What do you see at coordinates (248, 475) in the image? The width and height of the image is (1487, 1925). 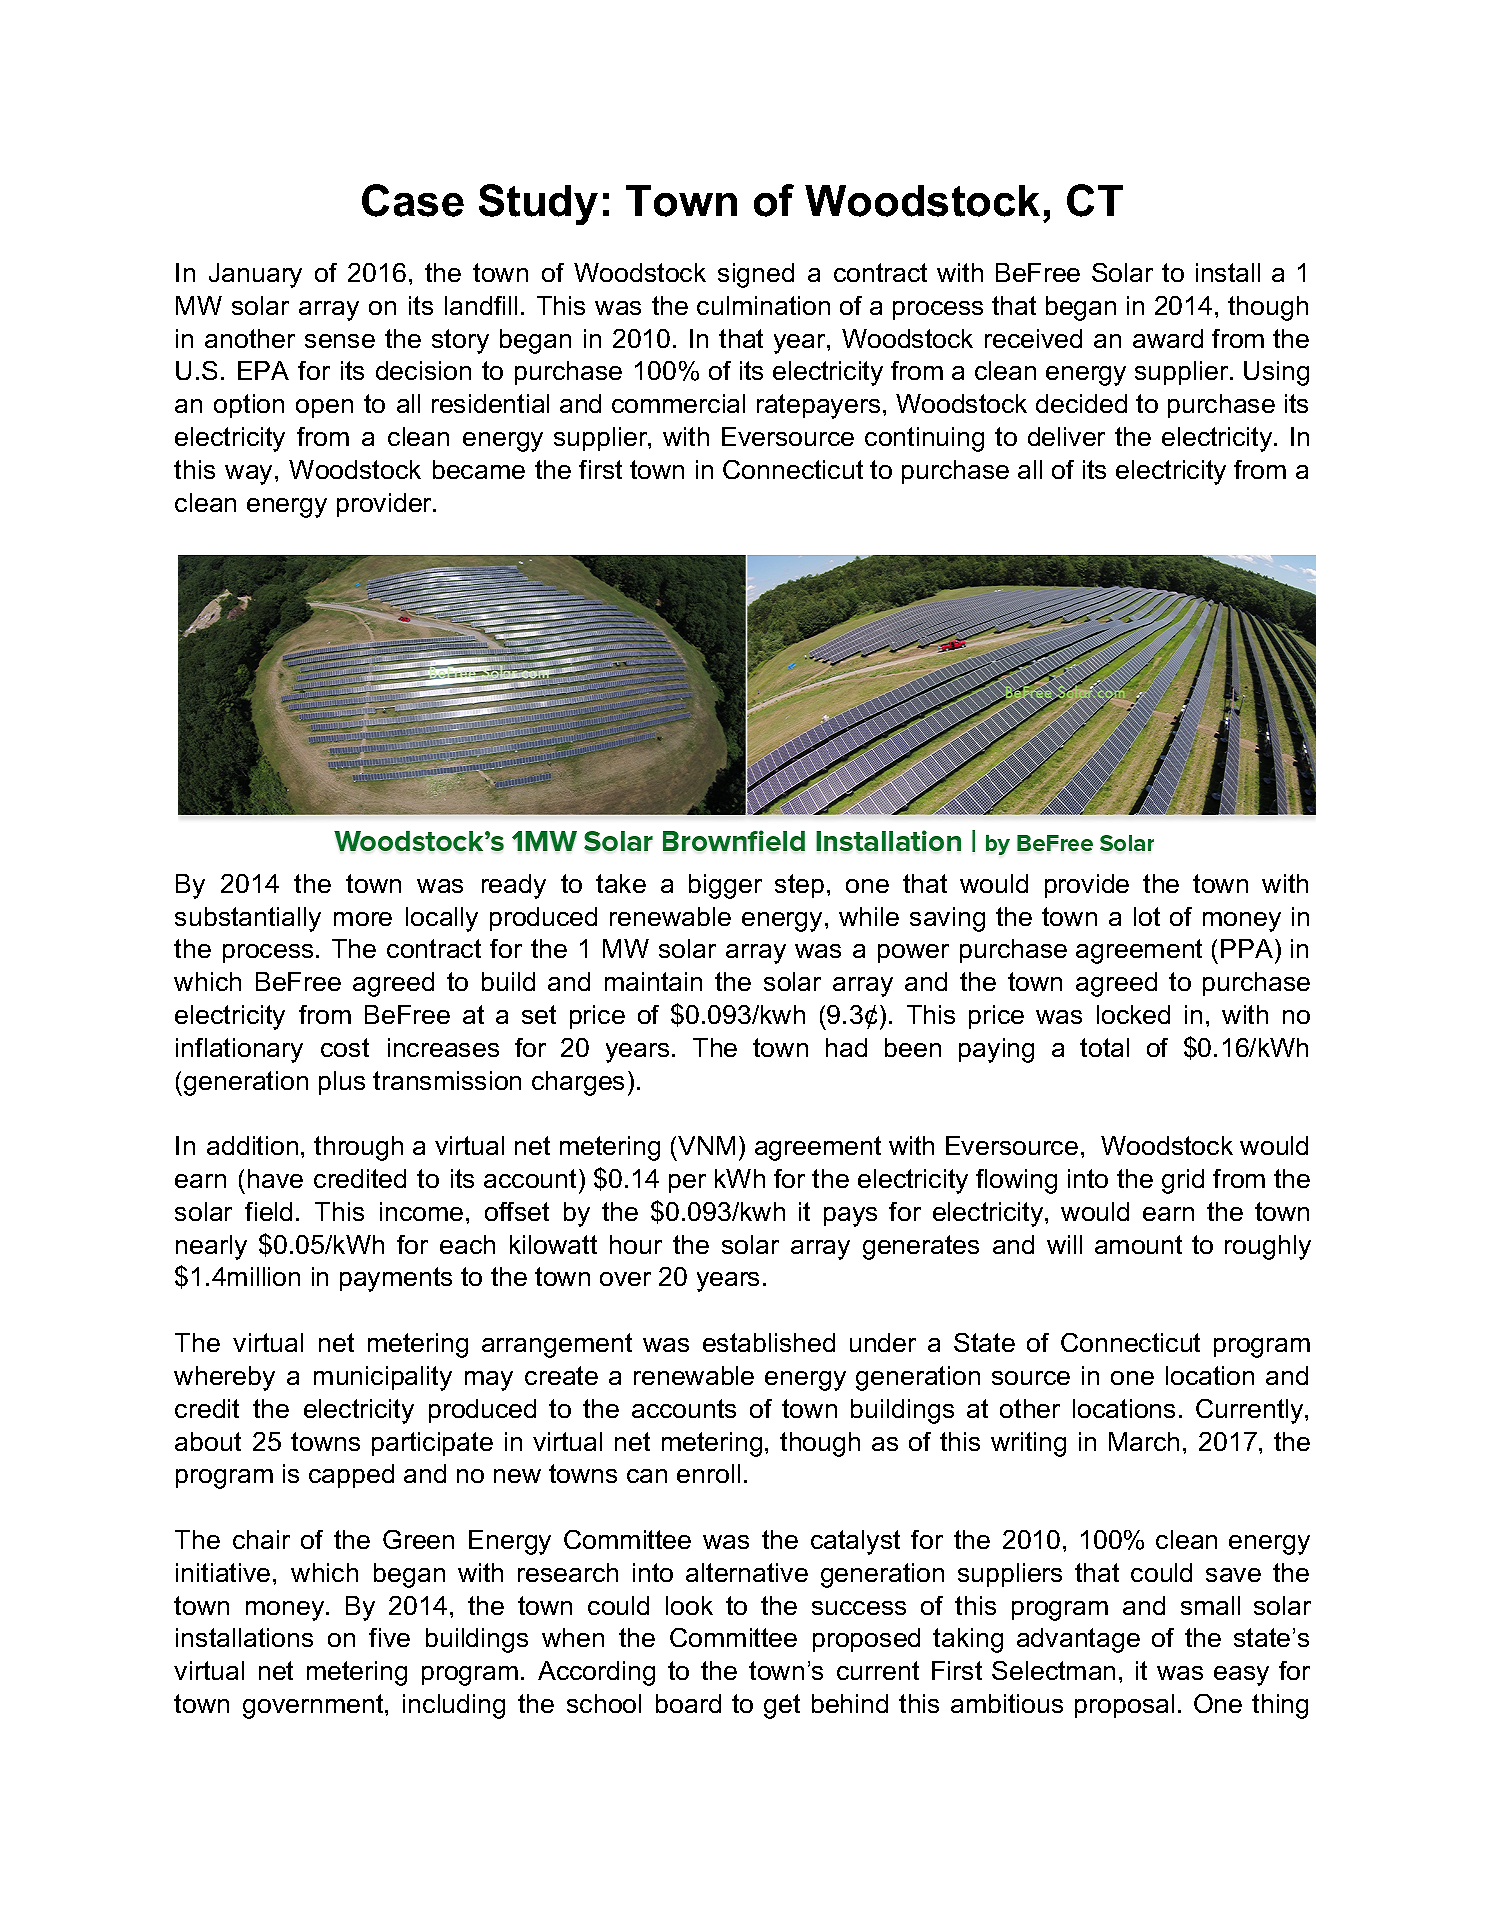 I see `way` at bounding box center [248, 475].
